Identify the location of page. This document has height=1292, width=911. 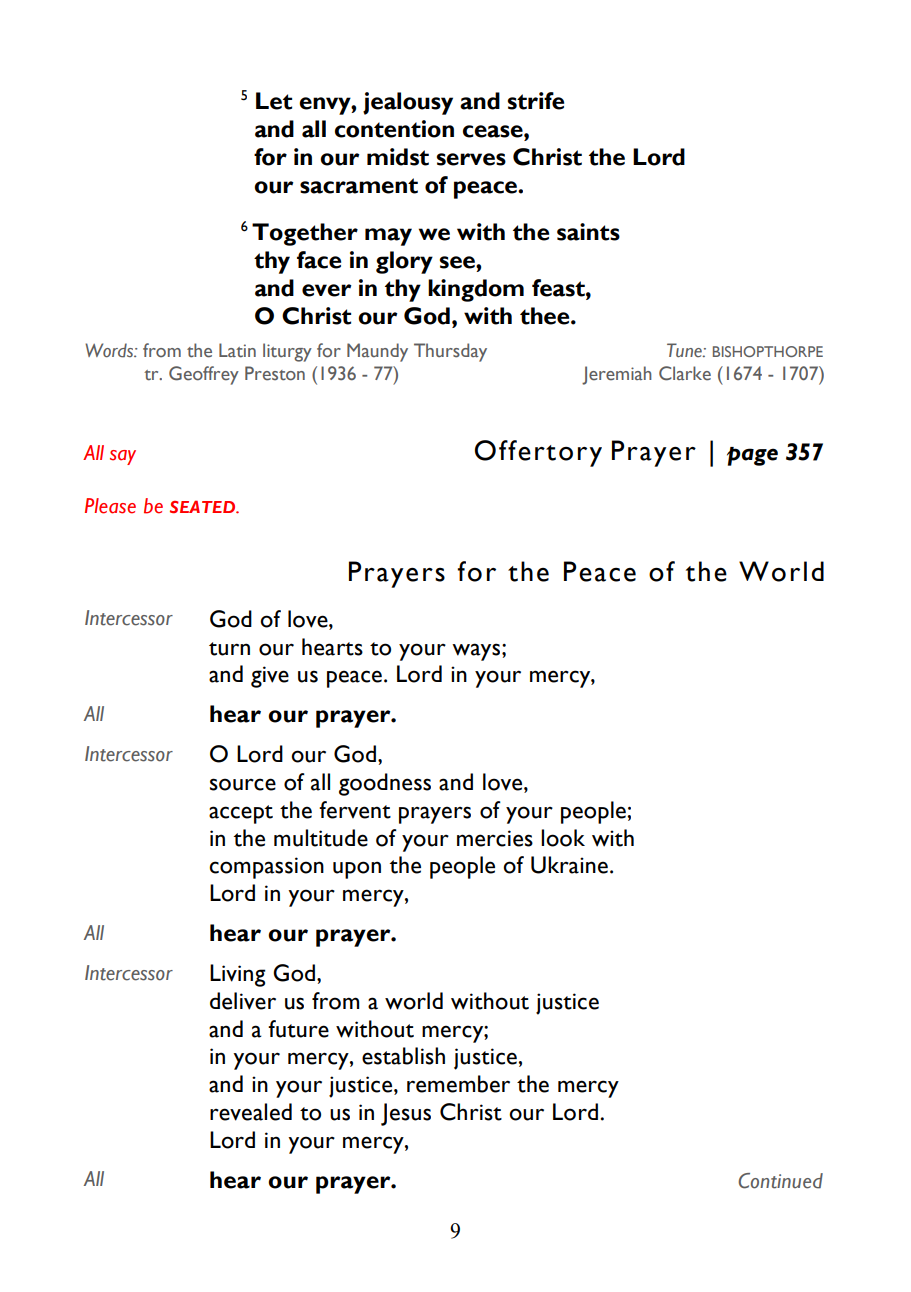
(752, 456).
